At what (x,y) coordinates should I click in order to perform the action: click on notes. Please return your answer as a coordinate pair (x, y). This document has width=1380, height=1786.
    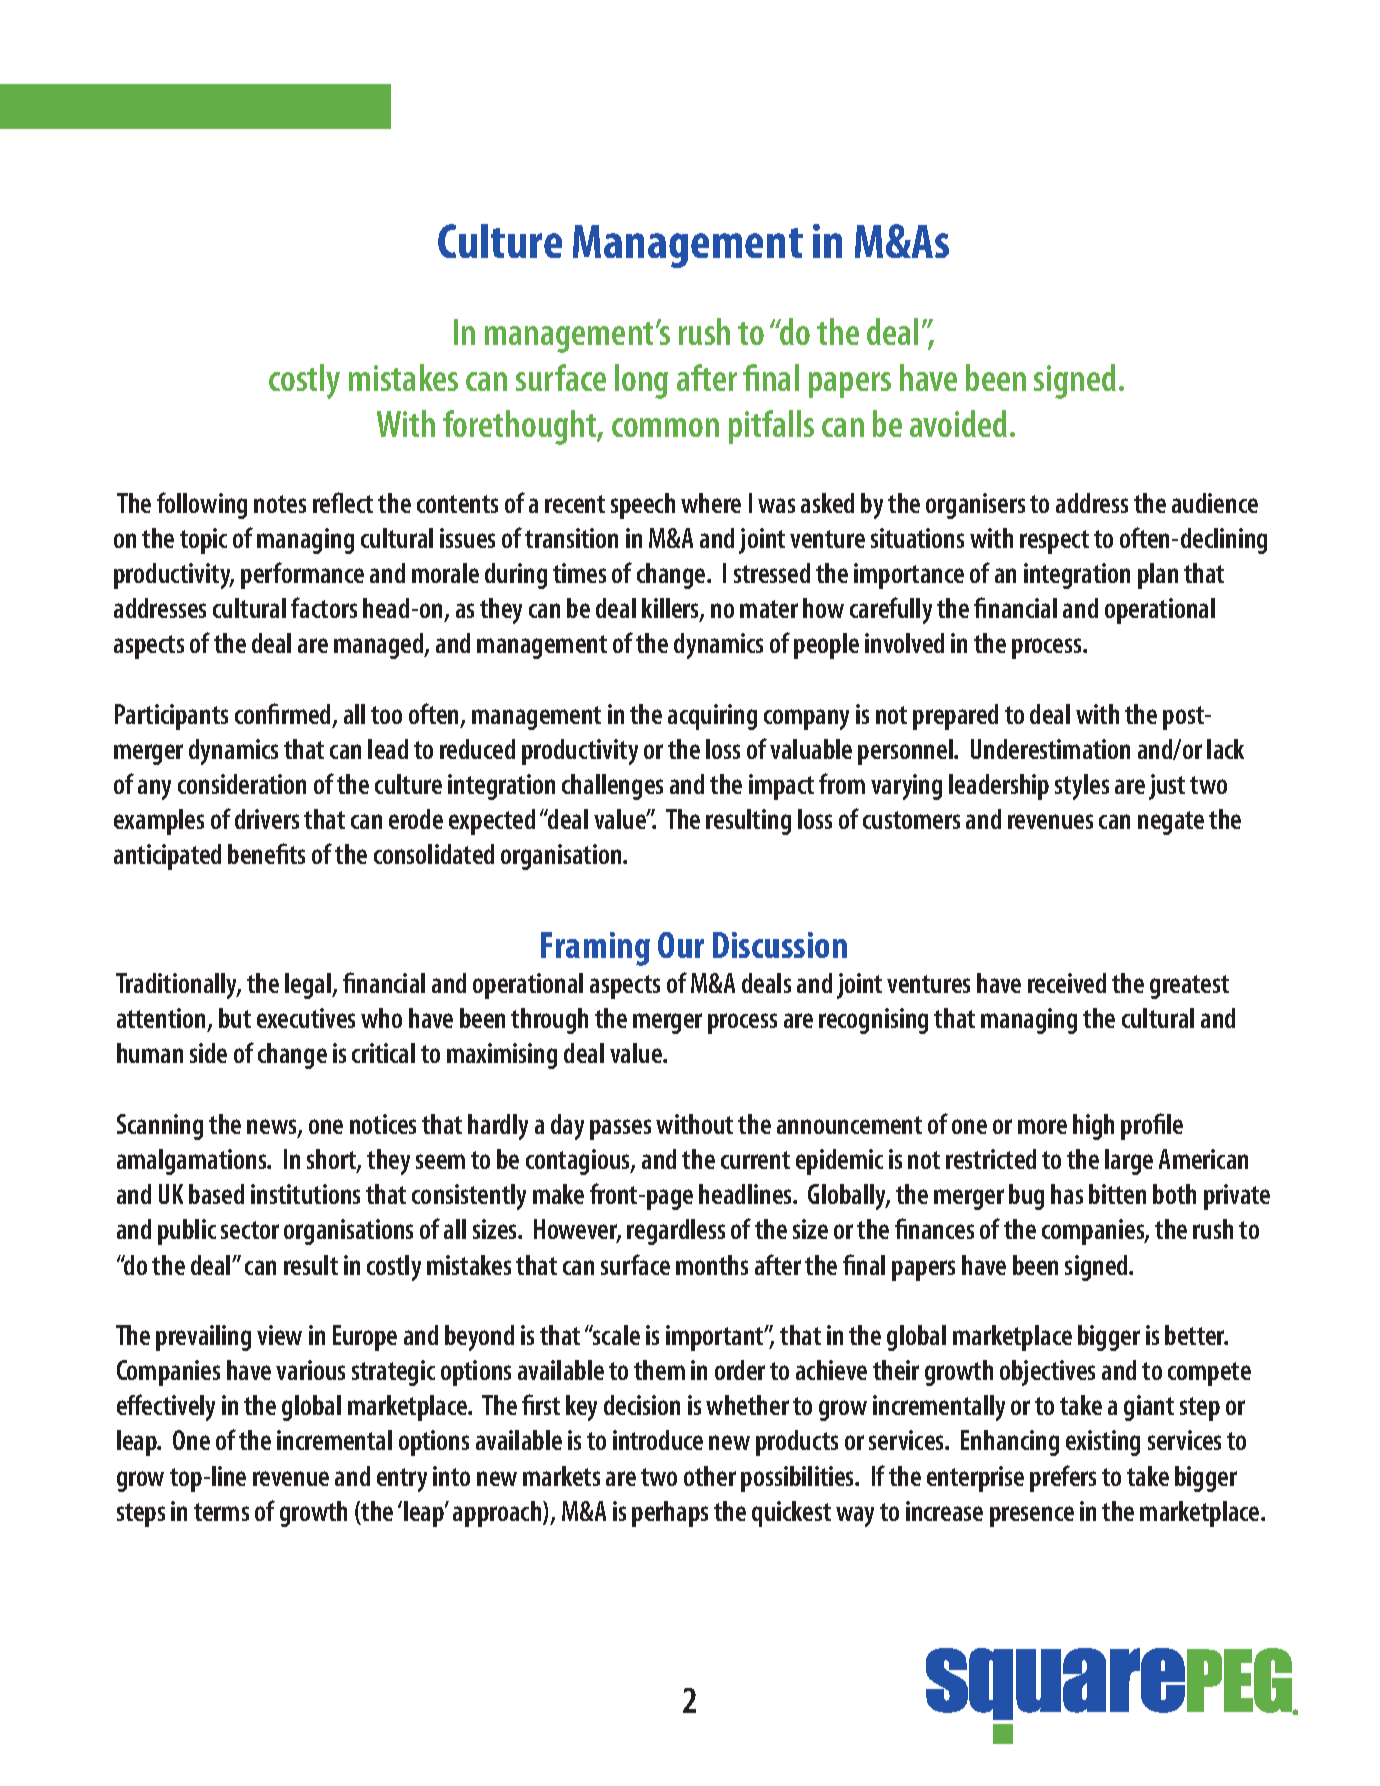
    Looking at the image, I should click on (280, 504).
